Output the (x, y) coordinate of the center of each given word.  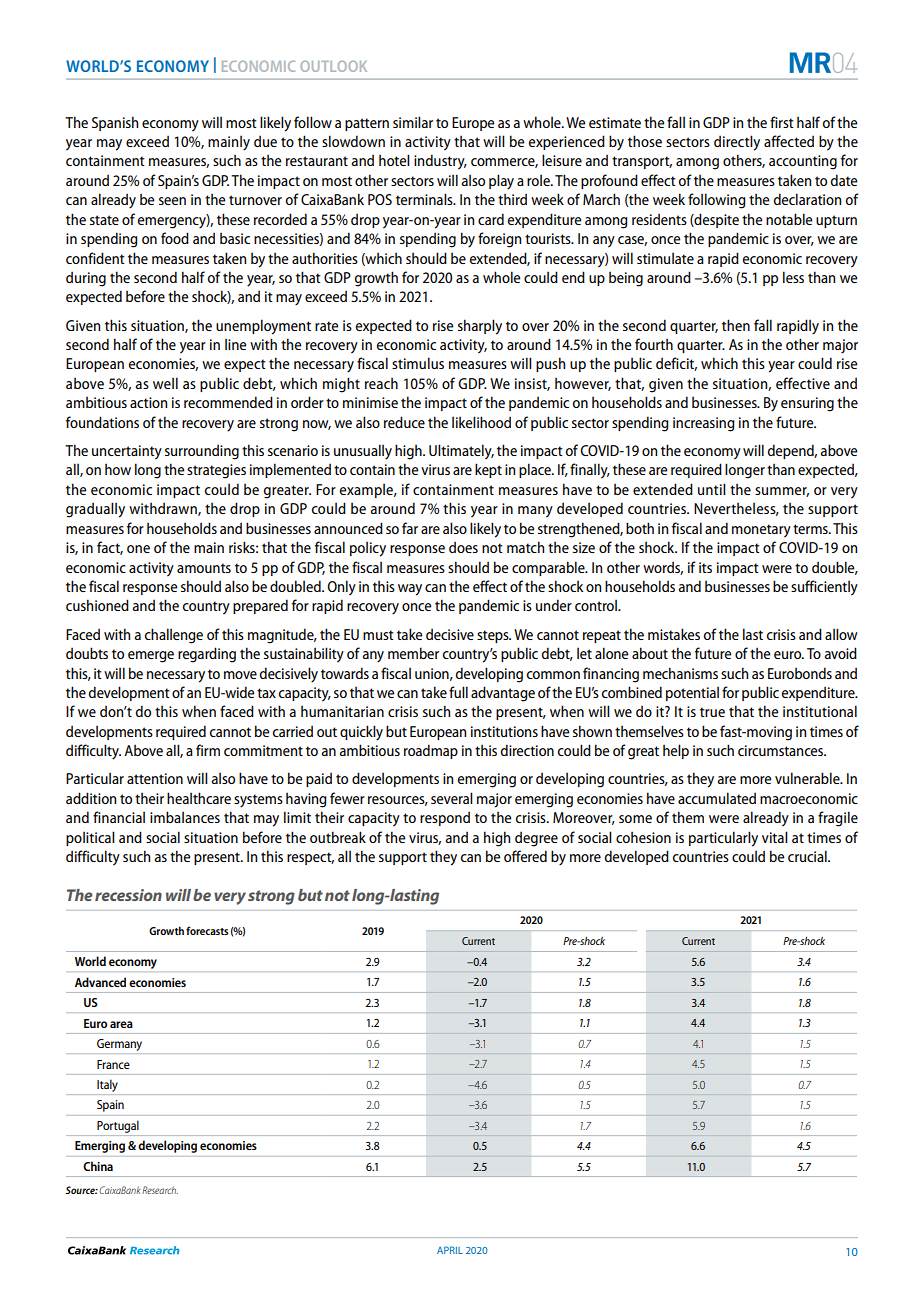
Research (160, 1190)
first (782, 122)
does (463, 547)
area (121, 1024)
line (235, 344)
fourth (654, 344)
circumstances (782, 750)
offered (525, 856)
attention (155, 778)
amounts (204, 568)
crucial (808, 856)
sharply (480, 327)
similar (413, 122)
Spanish (115, 123)
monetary (761, 531)
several (452, 798)
